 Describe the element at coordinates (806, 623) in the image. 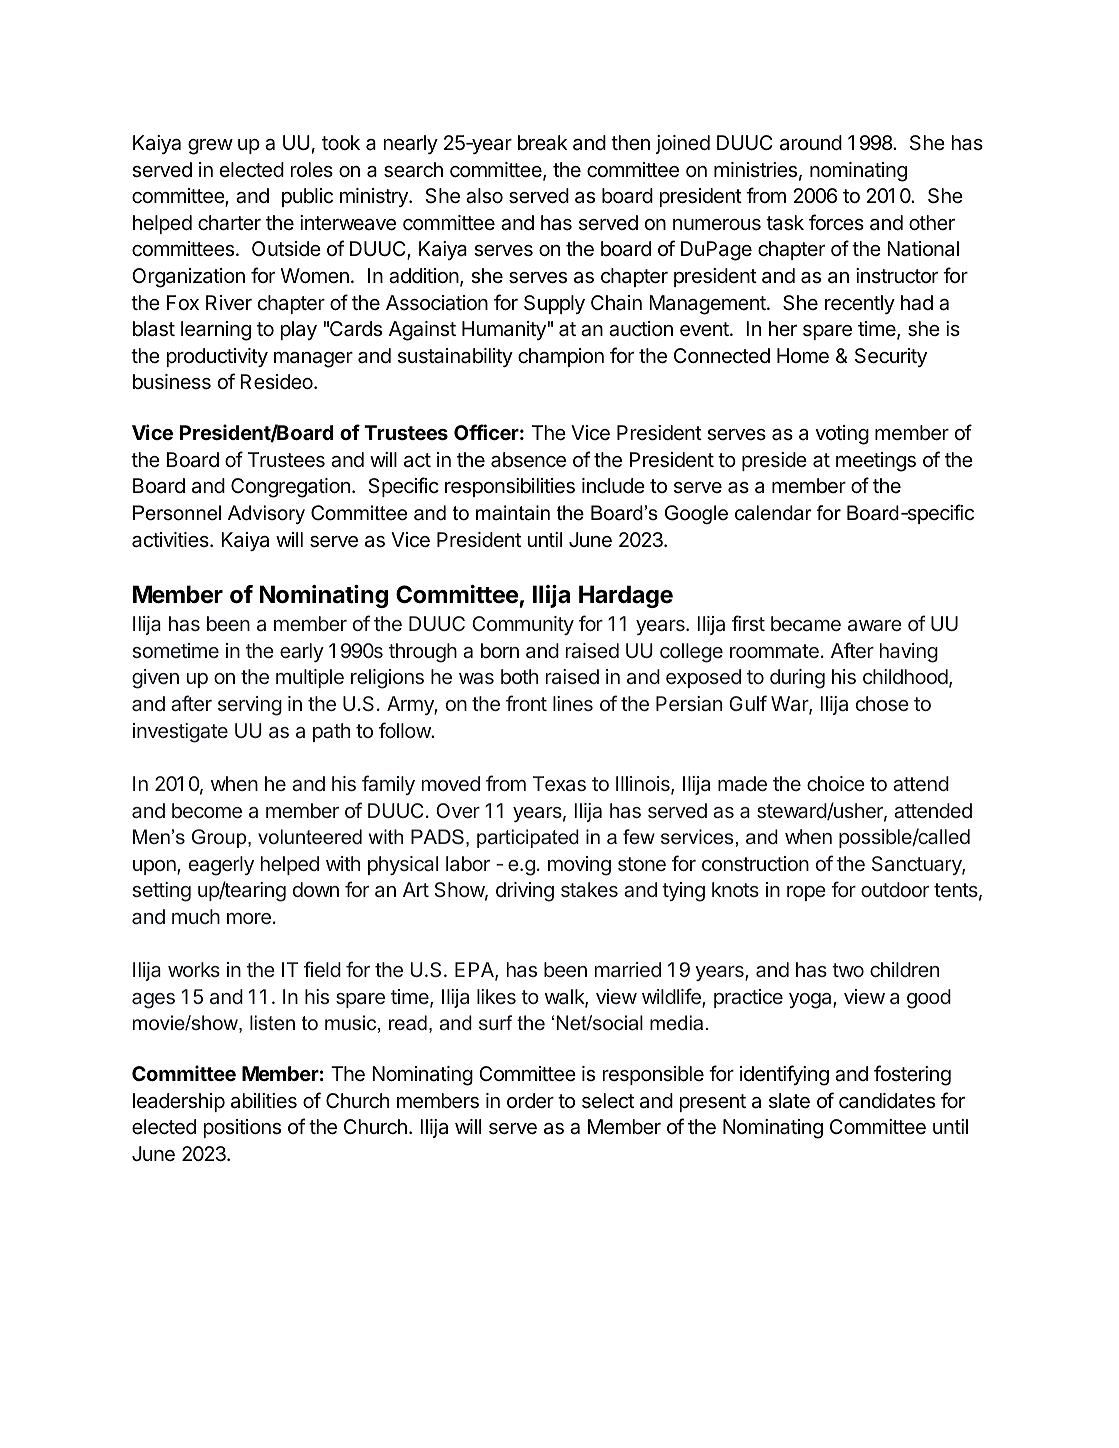

I see `became` at that location.
